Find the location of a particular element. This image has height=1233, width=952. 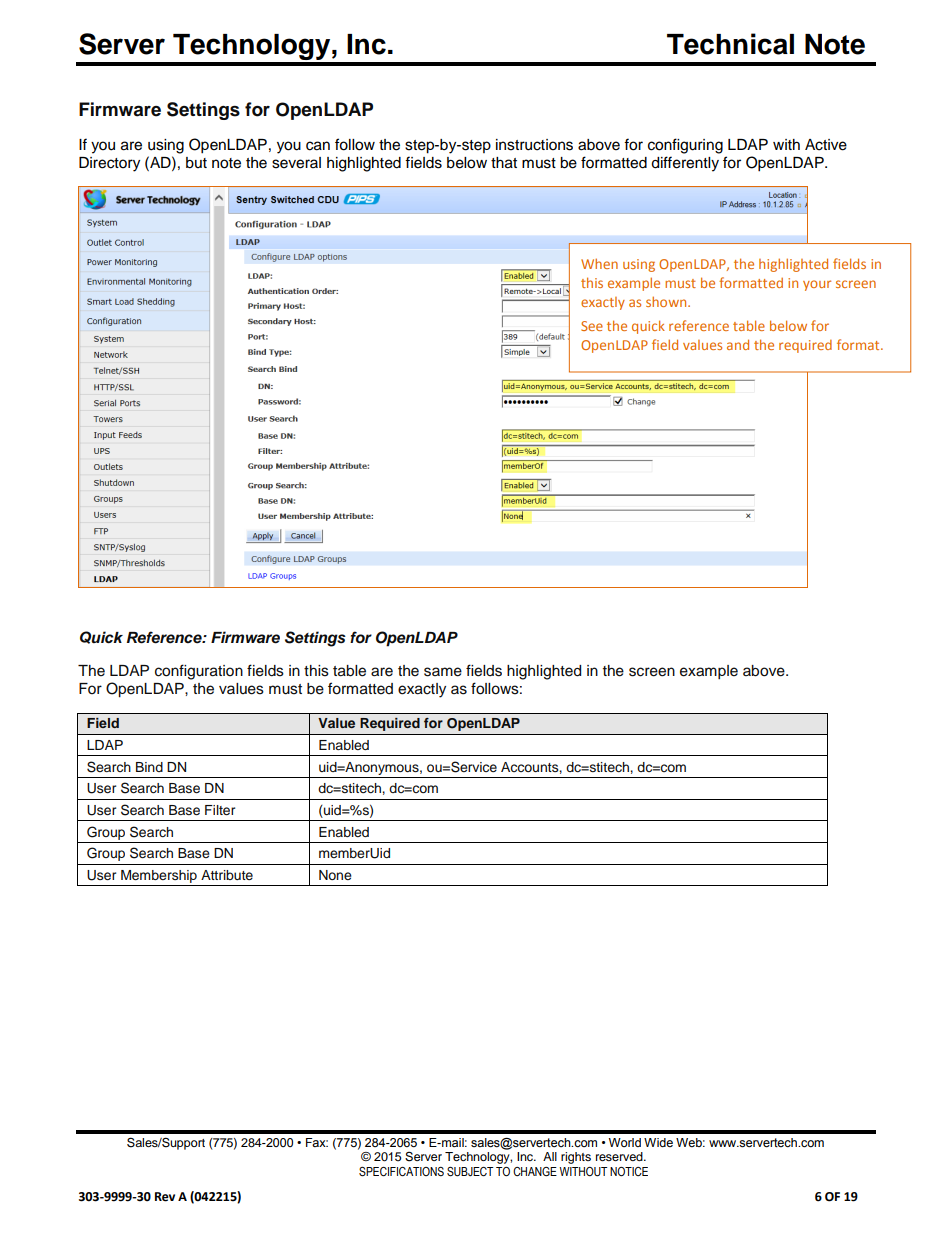

shown is located at coordinates (667, 301).
